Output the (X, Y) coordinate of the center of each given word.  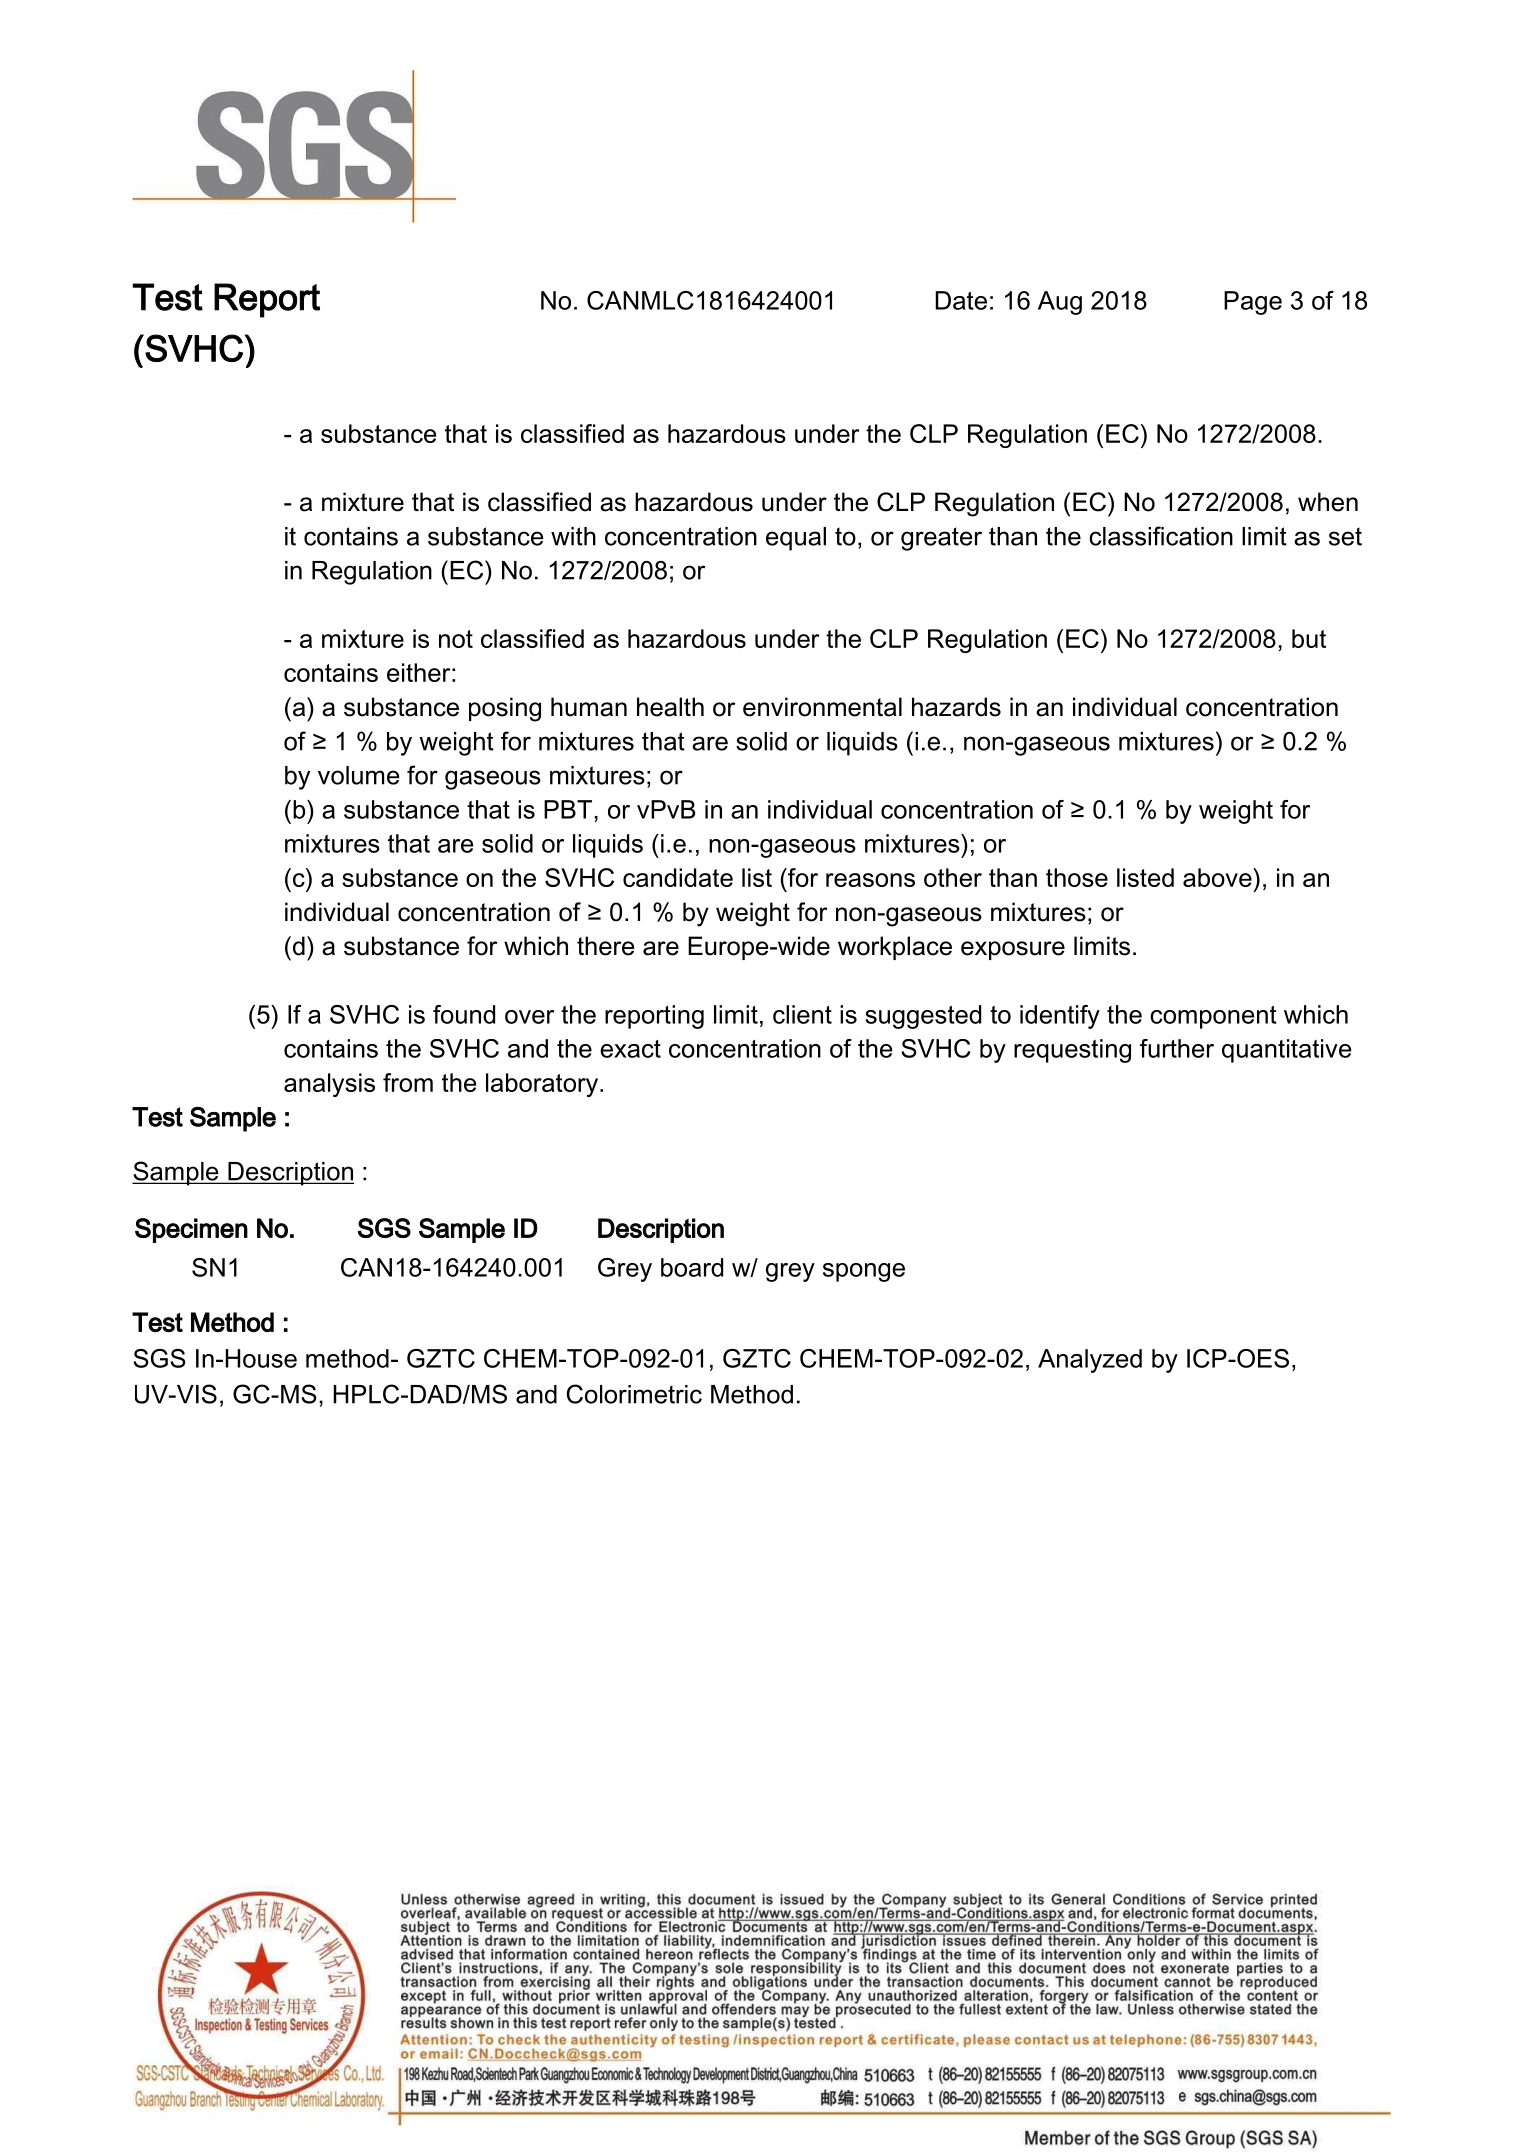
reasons (870, 880)
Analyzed (1090, 1361)
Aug (1060, 303)
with (573, 536)
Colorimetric (634, 1394)
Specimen (191, 1230)
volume (358, 775)
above (1218, 877)
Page (1253, 303)
